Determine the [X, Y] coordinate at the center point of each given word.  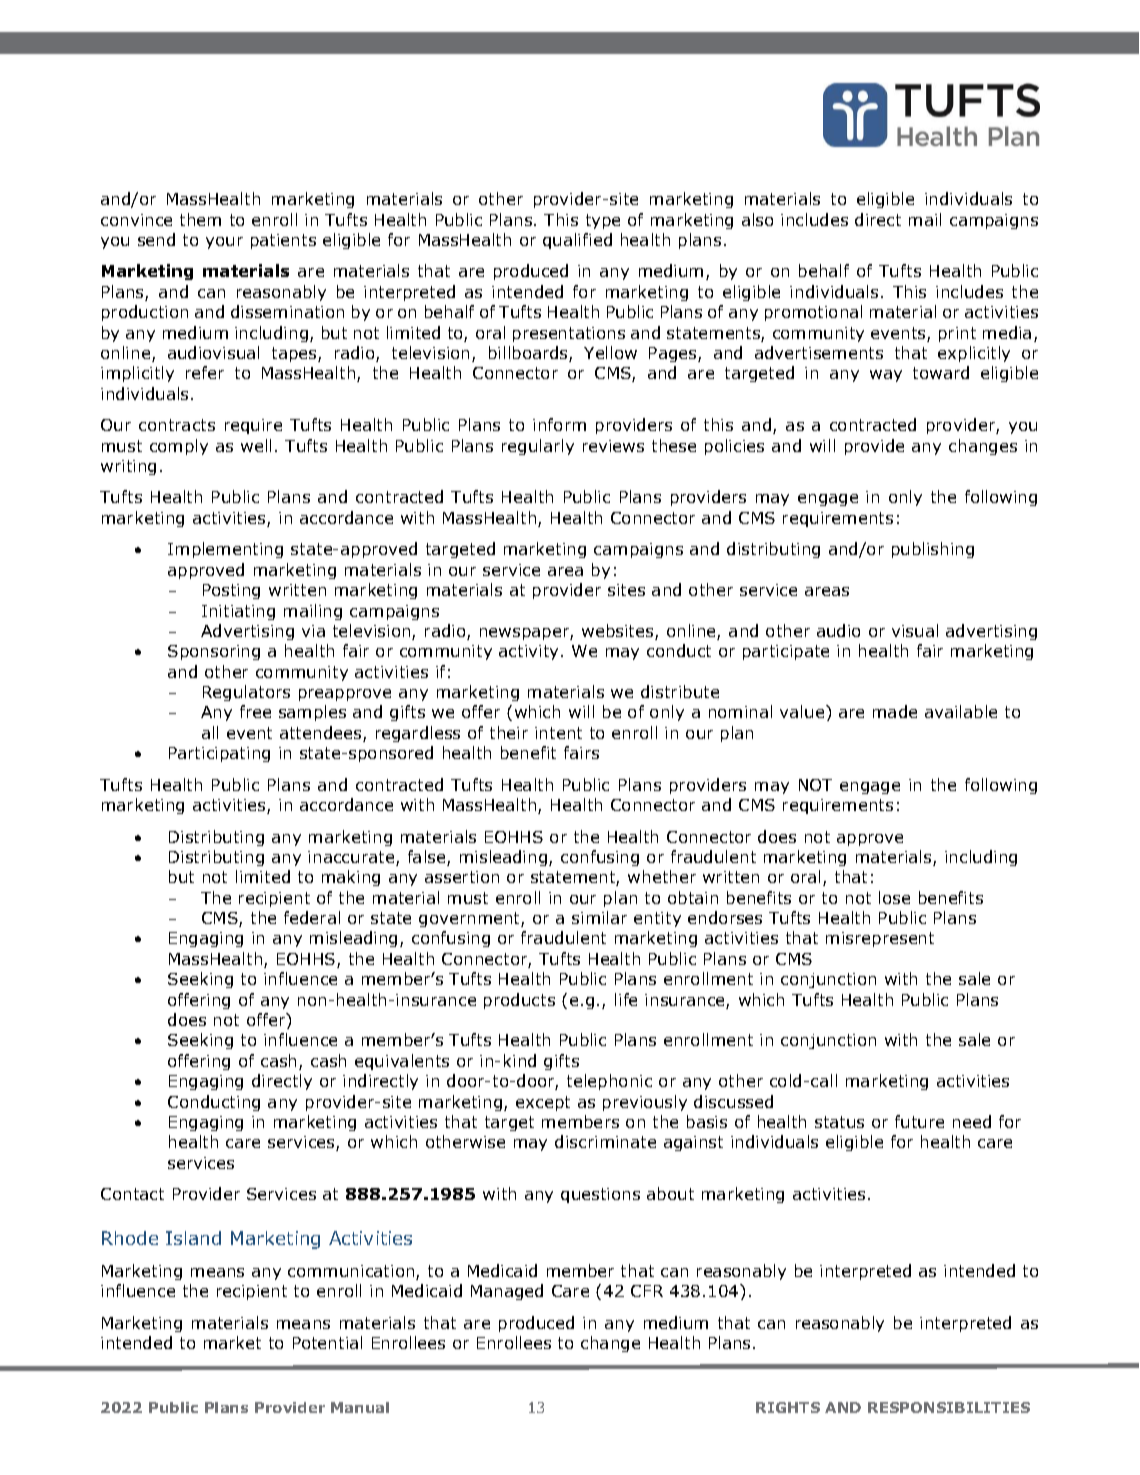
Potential [327, 1342]
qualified [577, 241]
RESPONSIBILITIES [949, 1407]
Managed [507, 1292]
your [224, 243]
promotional [813, 313]
